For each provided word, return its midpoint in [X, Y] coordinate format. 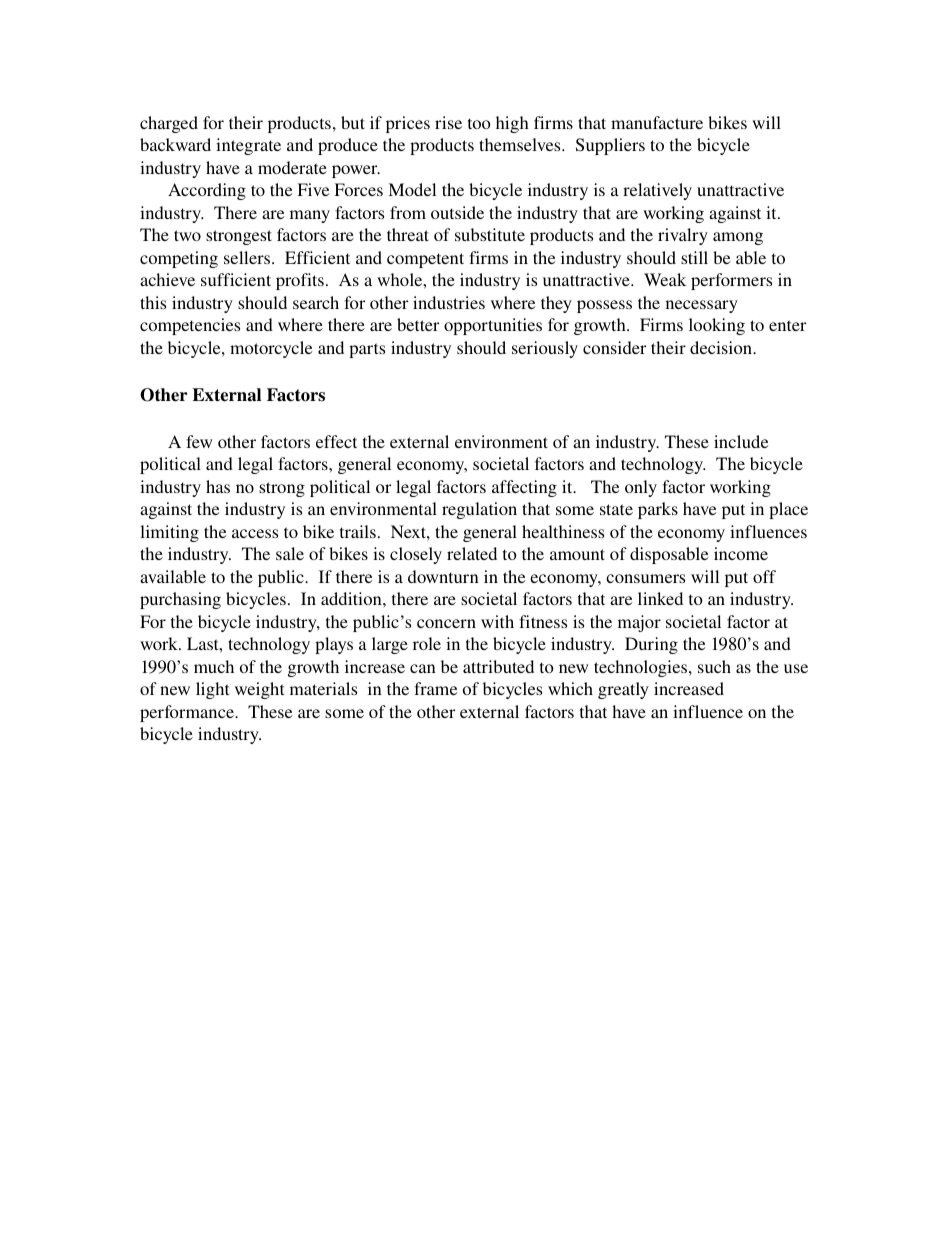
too [479, 123]
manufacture [657, 122]
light [212, 690]
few [199, 441]
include [741, 441]
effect [336, 441]
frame [435, 688]
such [714, 666]
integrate [248, 146]
